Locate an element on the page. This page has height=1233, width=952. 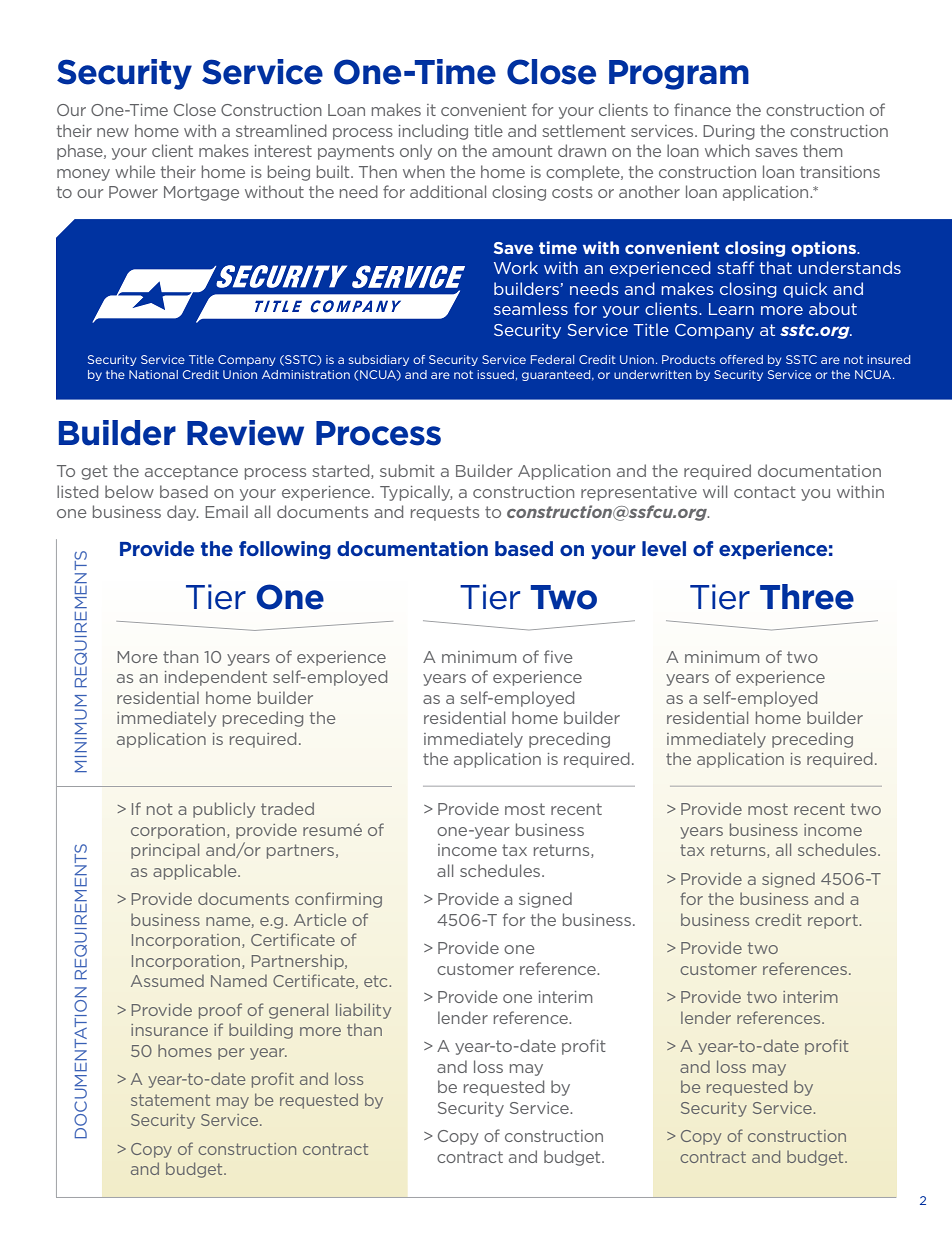
Federal is located at coordinates (552, 359).
